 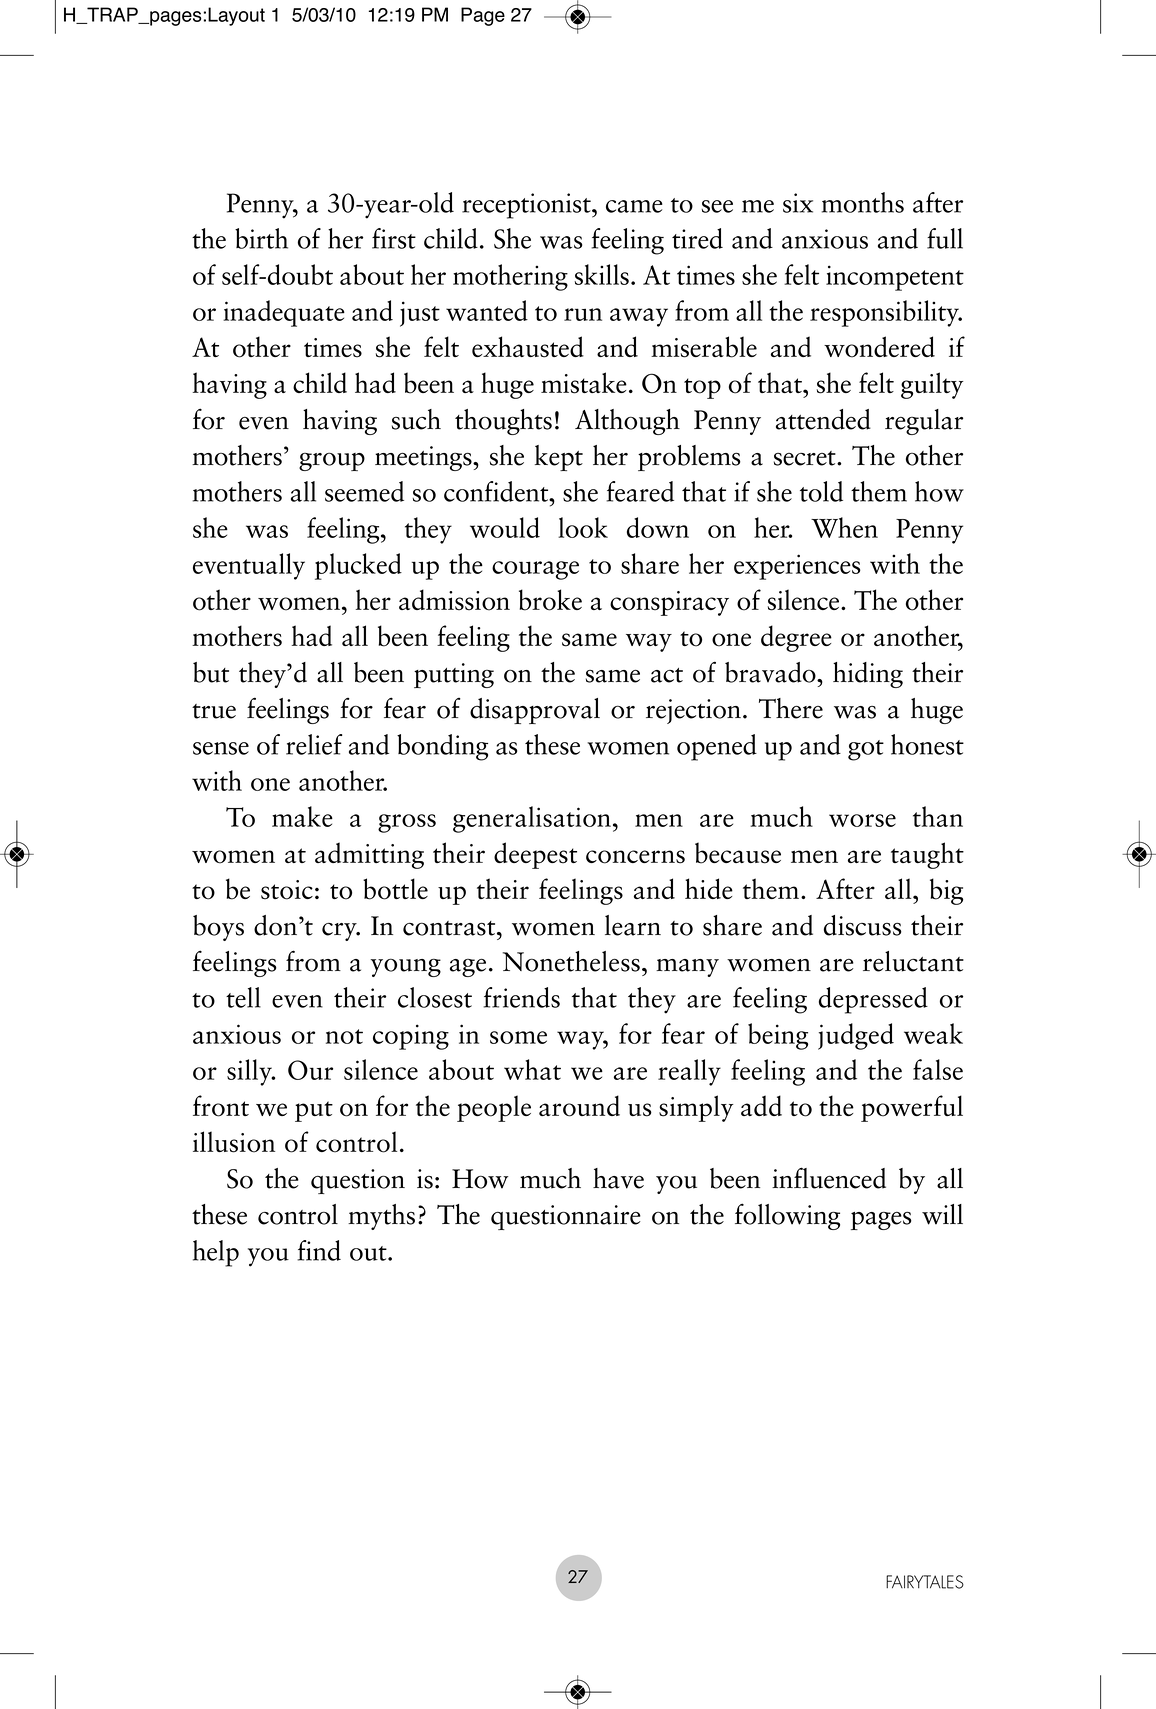 I want to click on group, so click(x=332, y=461).
